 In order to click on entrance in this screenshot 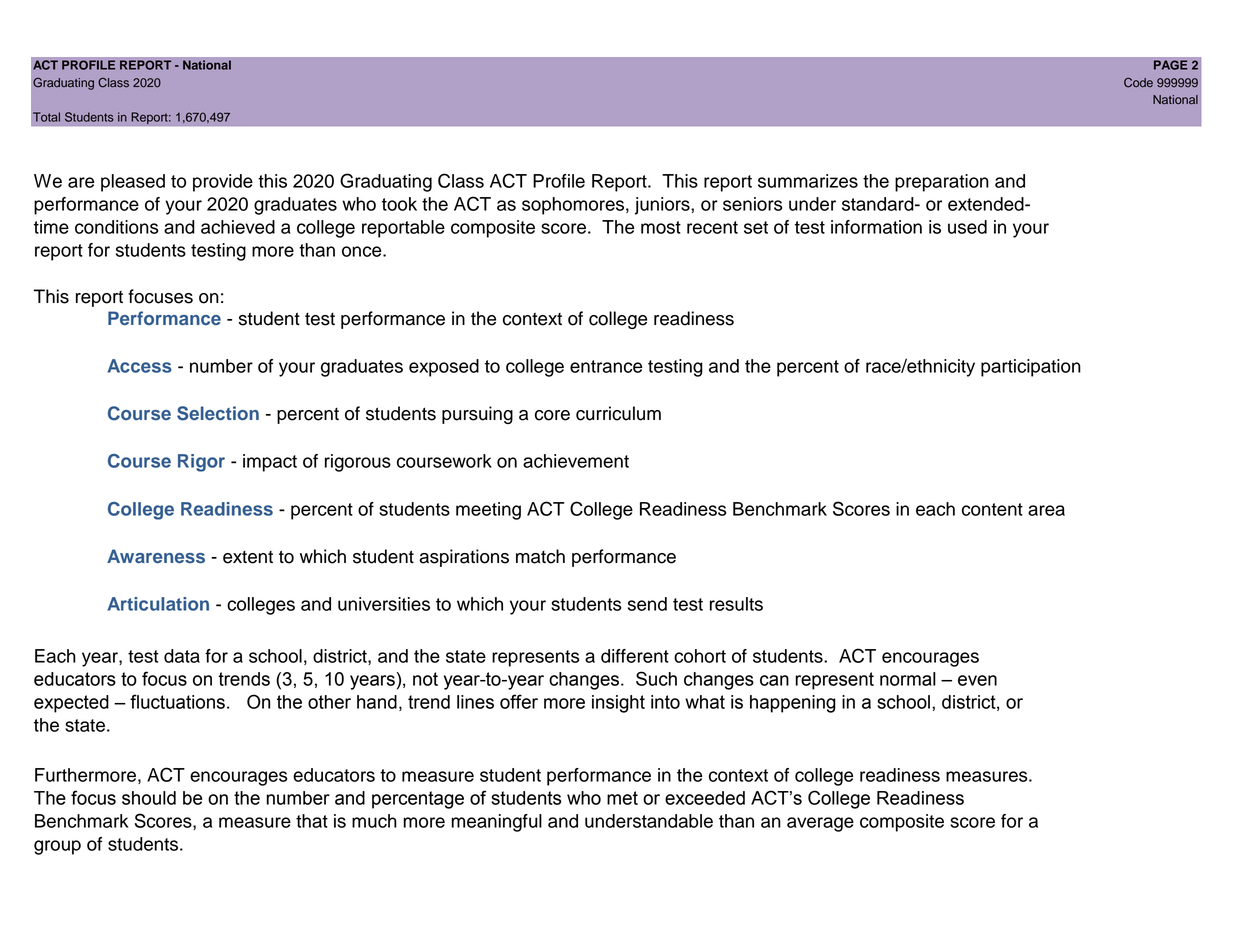, I will do `click(606, 366)`.
